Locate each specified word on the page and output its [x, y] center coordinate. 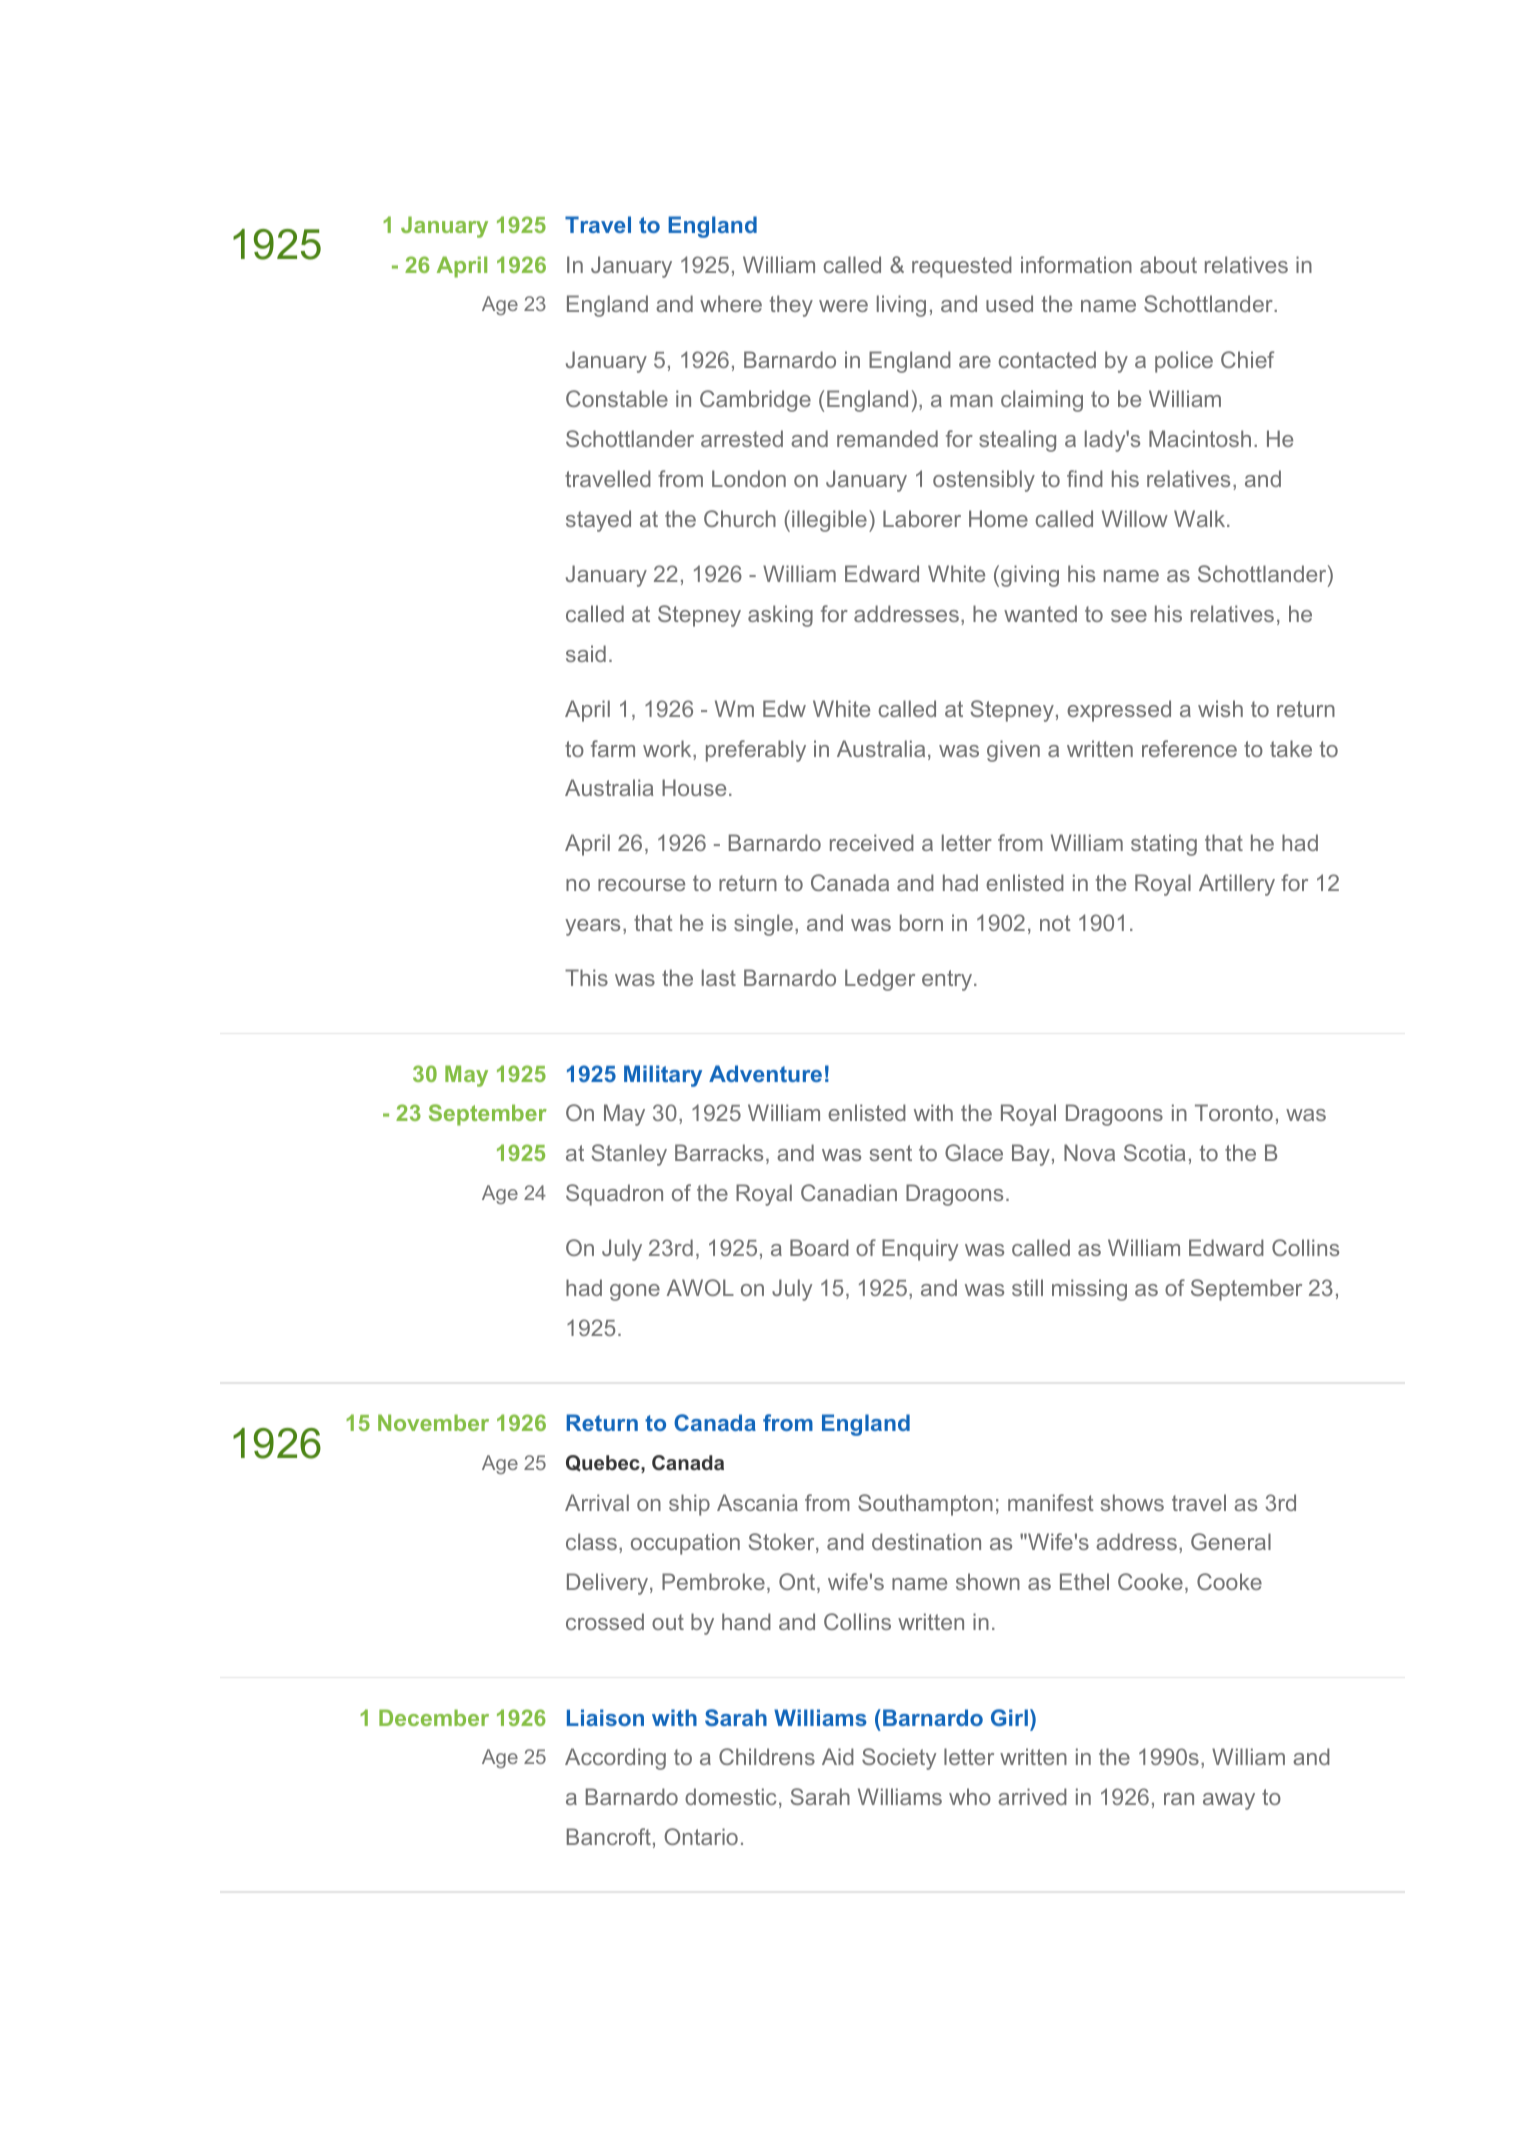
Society [899, 1759]
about [1168, 264]
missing [1089, 1290]
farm [613, 748]
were [843, 306]
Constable [617, 398]
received [872, 842]
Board [819, 1247]
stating [1164, 845]
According [615, 1759]
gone [635, 1292]
